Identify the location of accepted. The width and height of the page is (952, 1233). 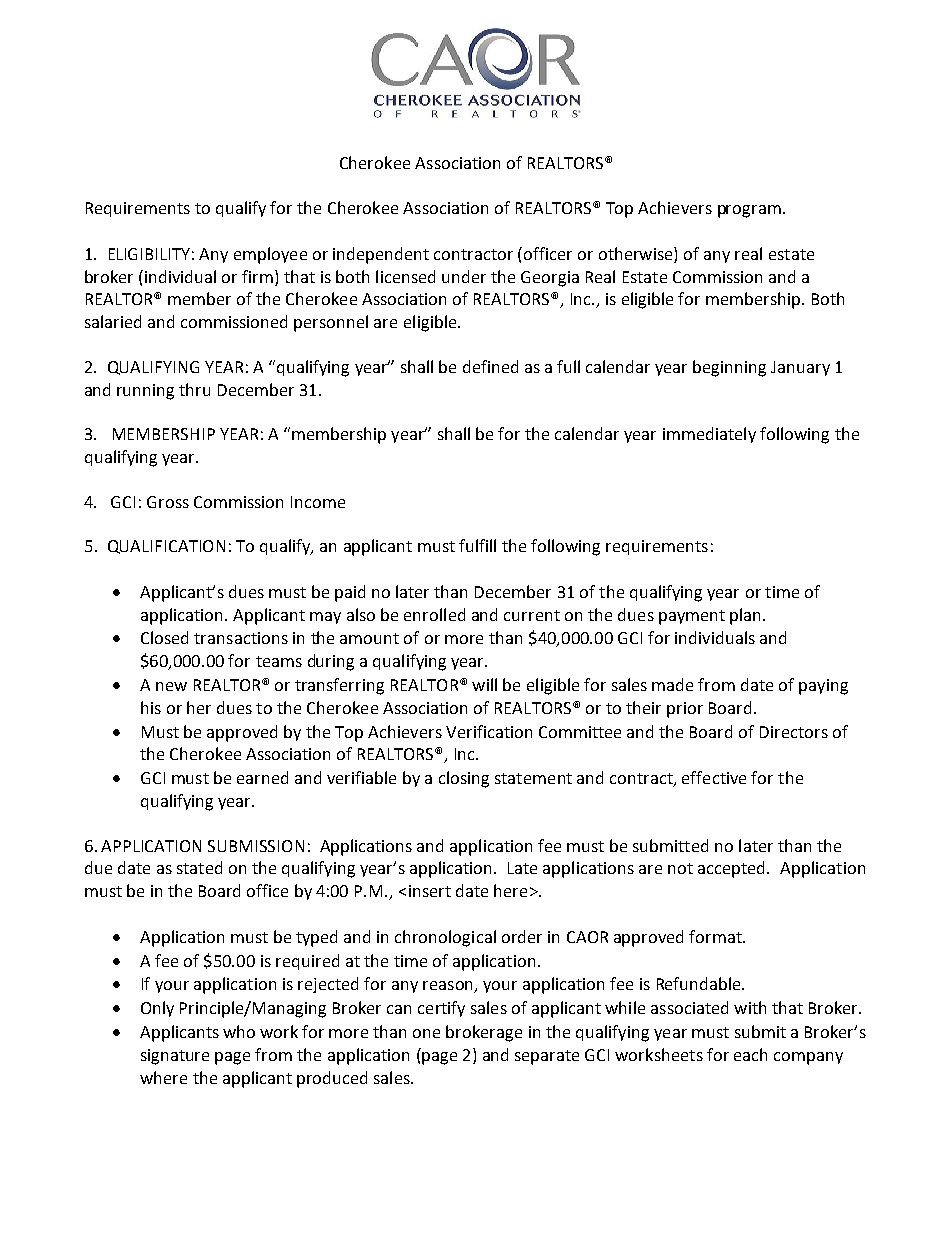
(733, 869).
